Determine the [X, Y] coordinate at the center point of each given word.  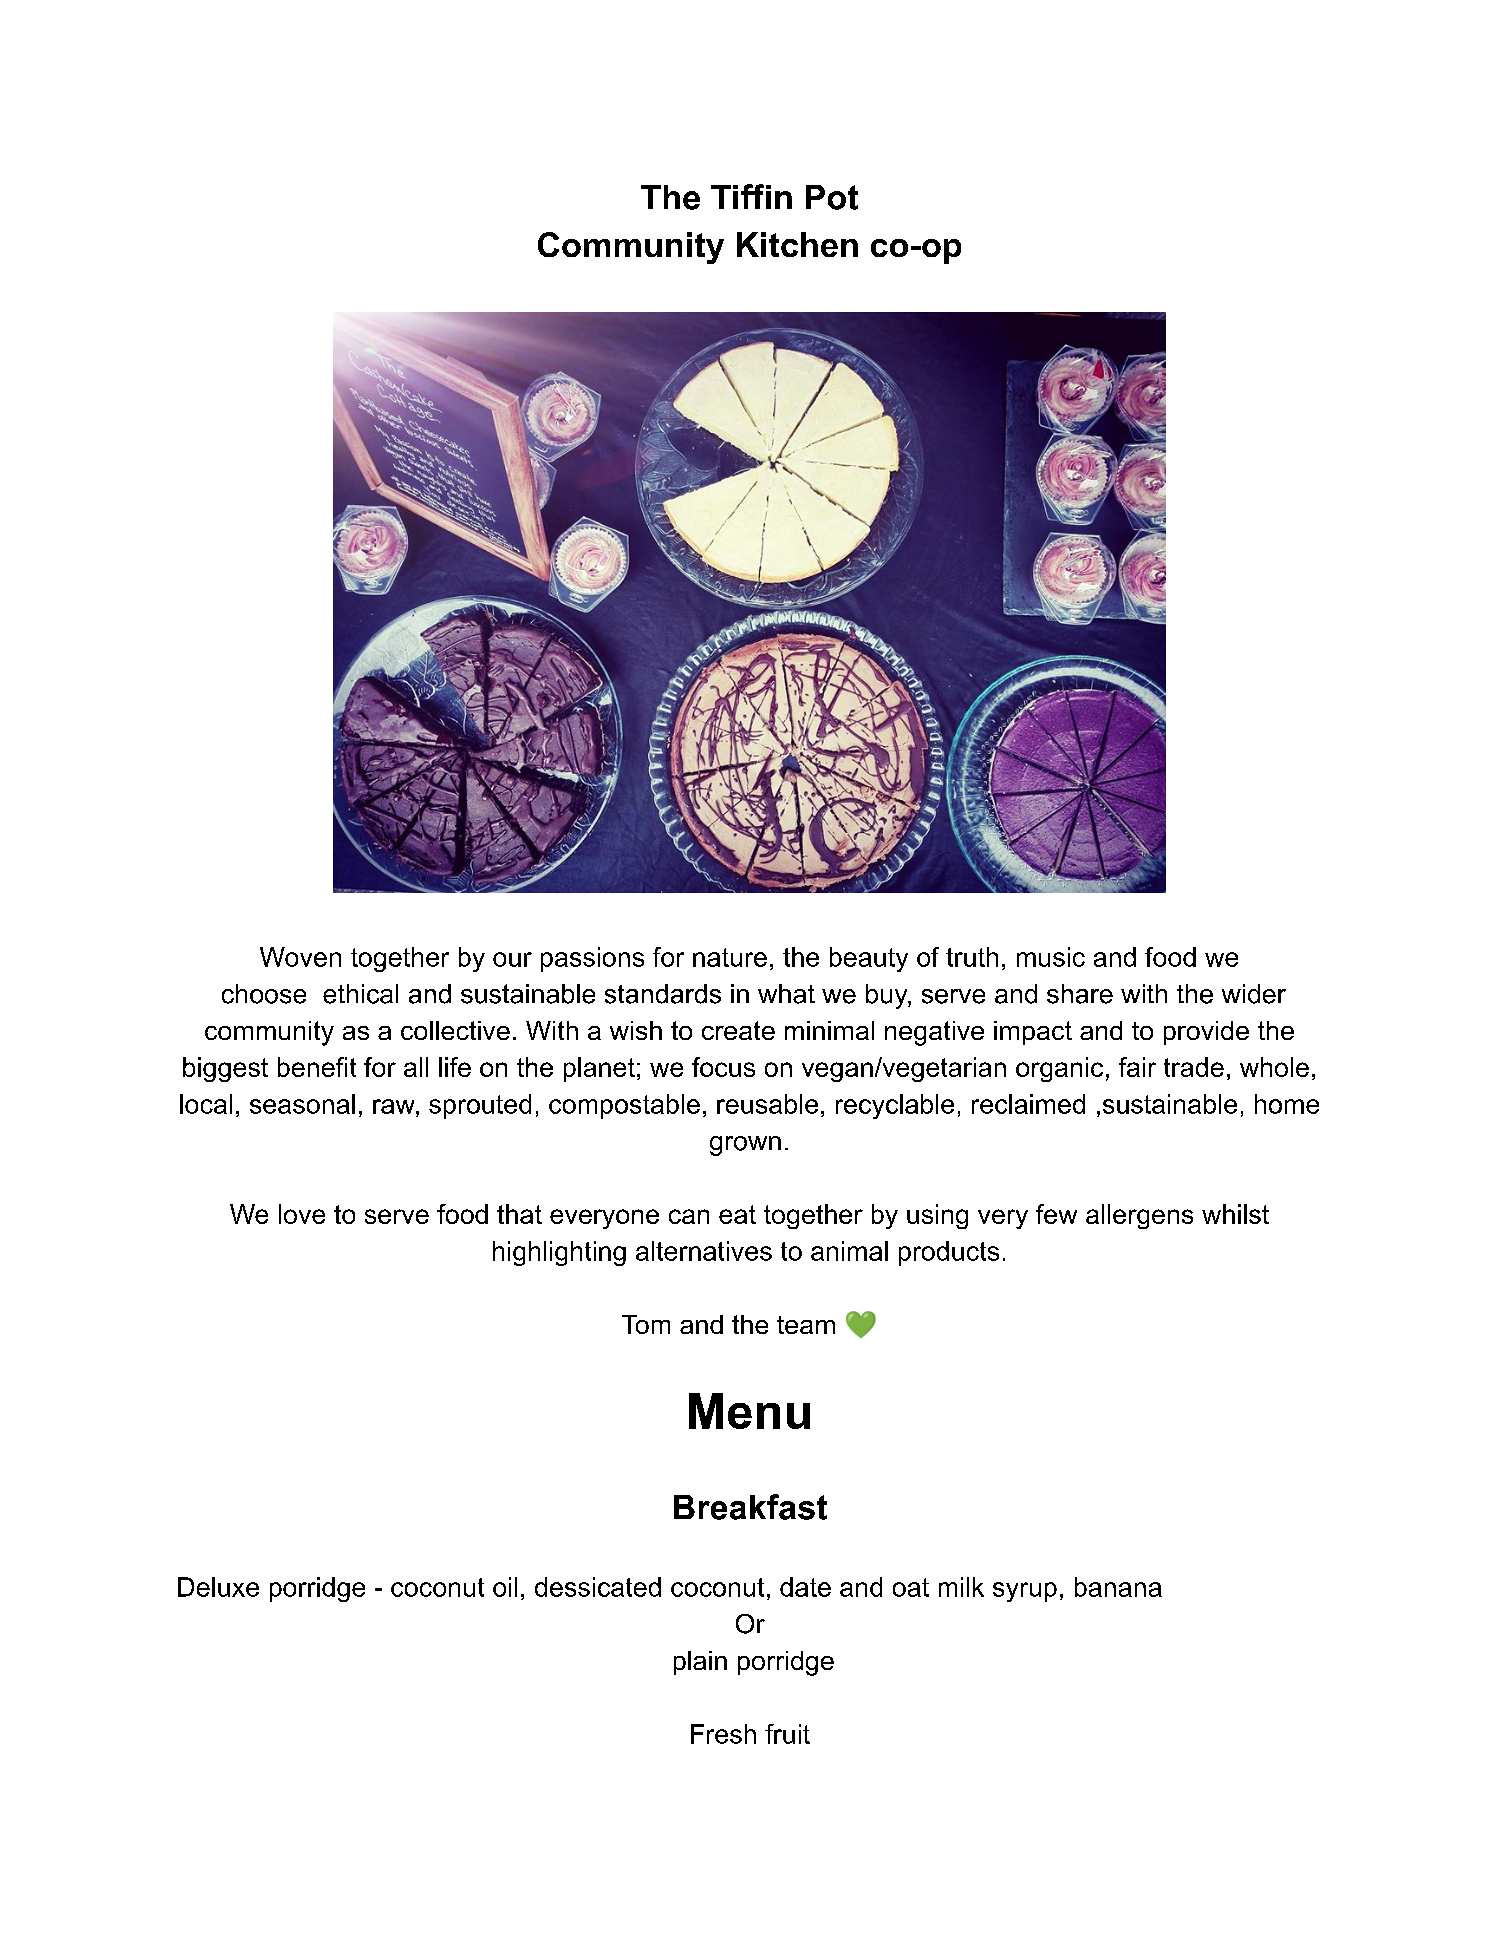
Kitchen [797, 244]
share [1080, 994]
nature [730, 957]
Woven [300, 957]
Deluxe [218, 1587]
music [1051, 957]
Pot [832, 197]
